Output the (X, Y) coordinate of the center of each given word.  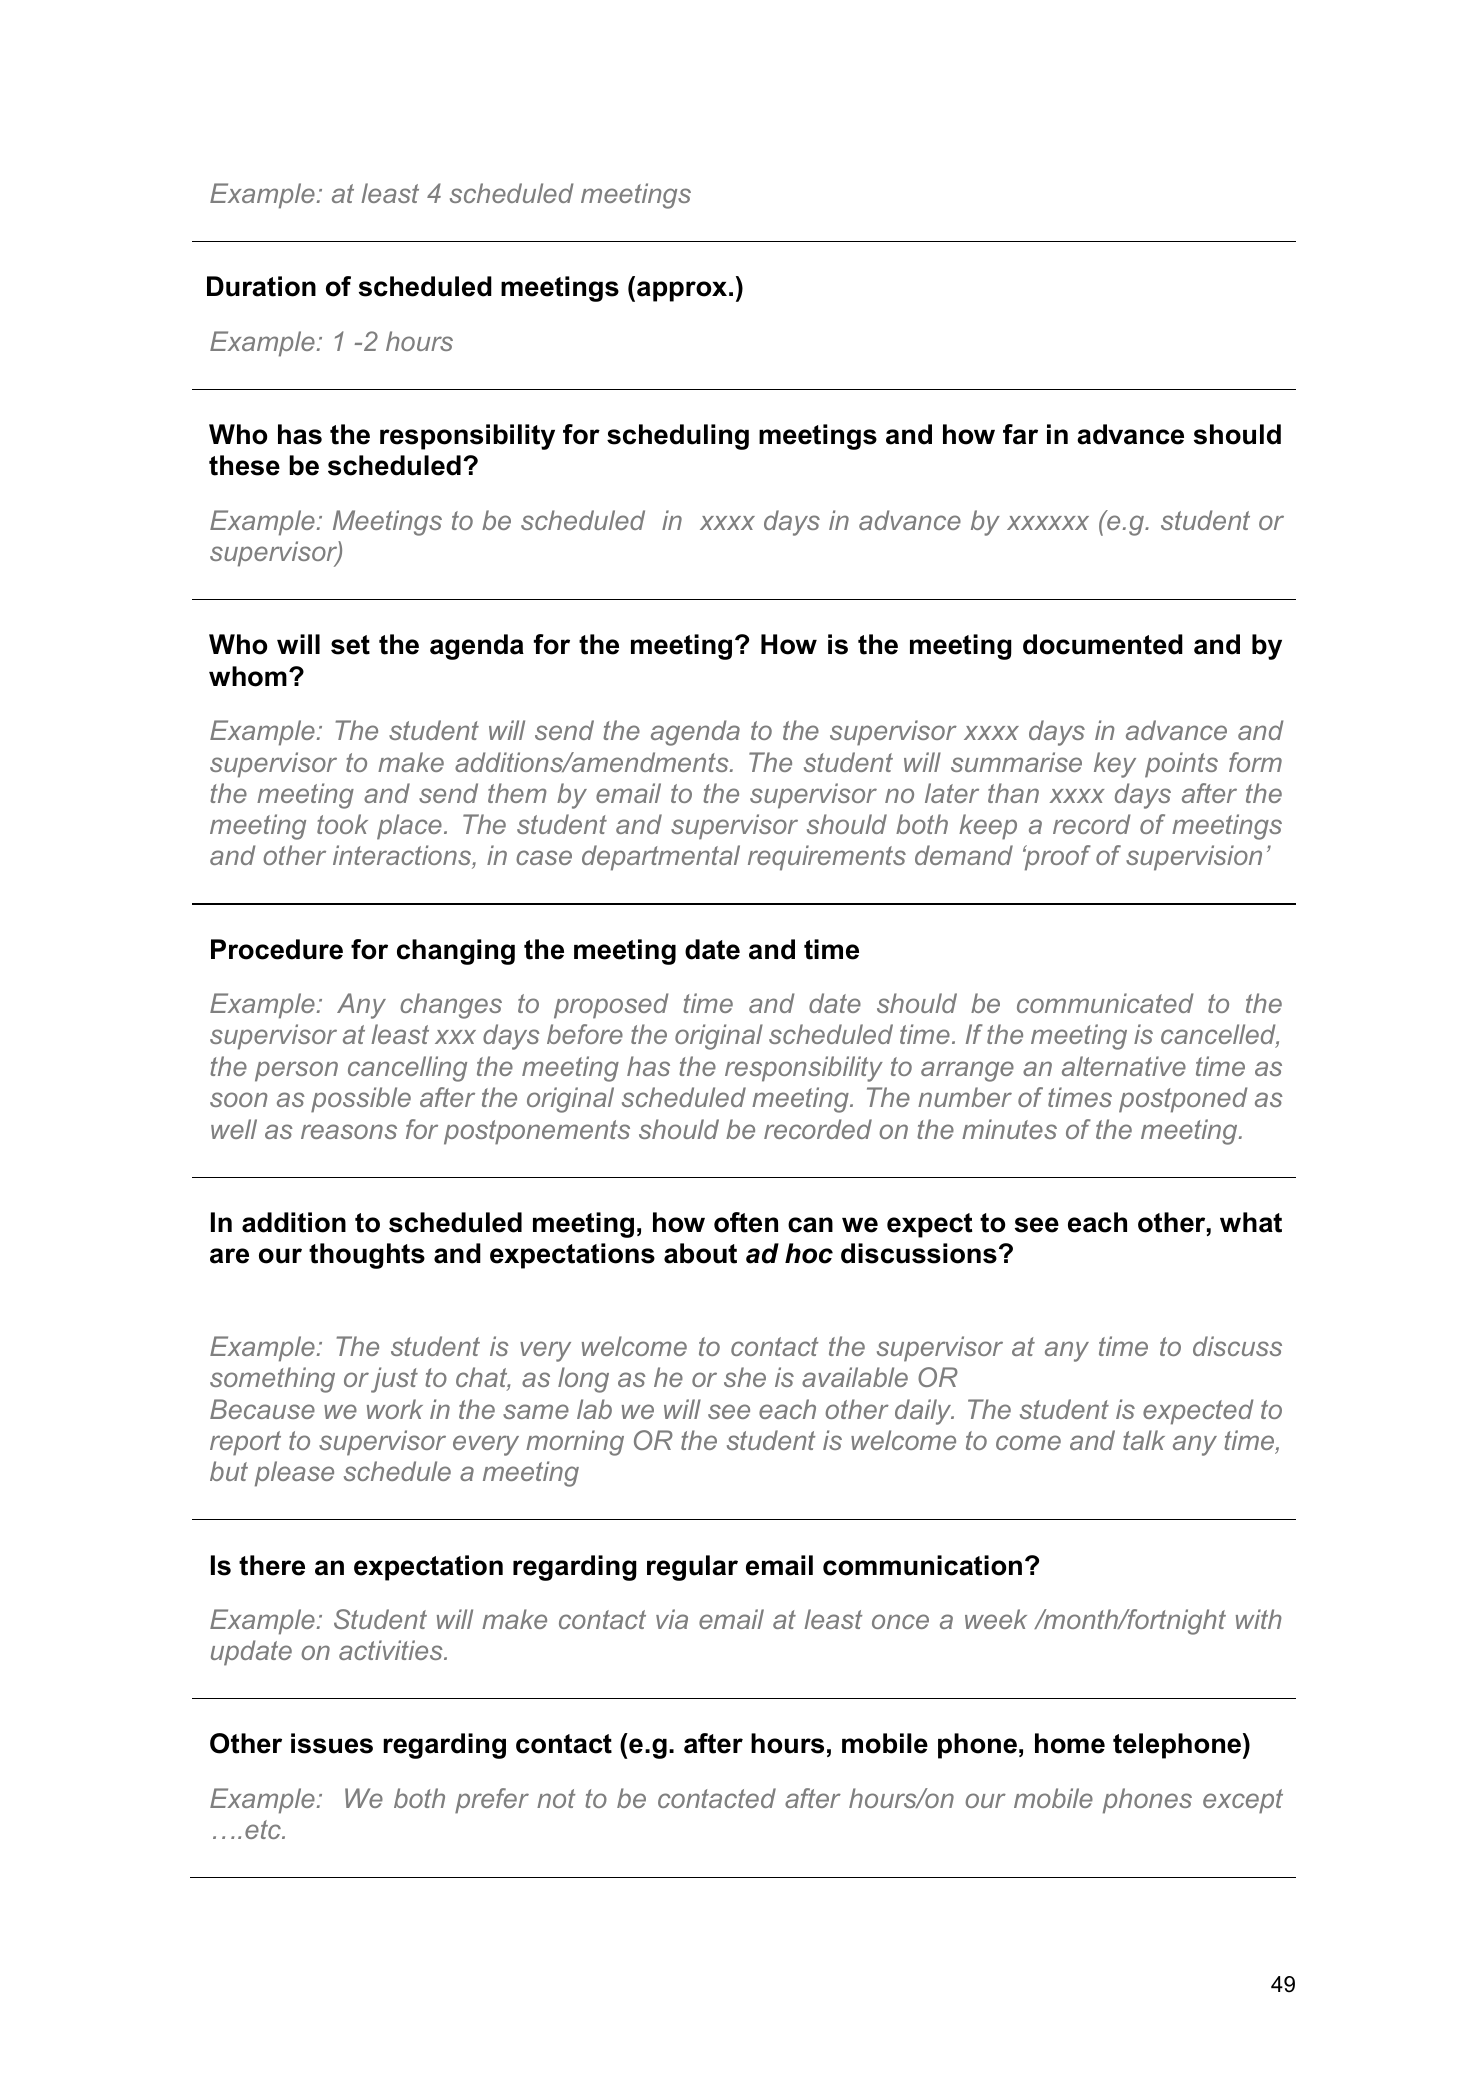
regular (692, 1568)
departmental (661, 858)
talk (1144, 1440)
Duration (261, 286)
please (294, 1474)
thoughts (367, 1256)
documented (1103, 644)
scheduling (678, 437)
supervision (1194, 858)
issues (332, 1743)
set (350, 645)
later (952, 793)
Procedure (277, 949)
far (1020, 434)
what (1251, 1222)
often (746, 1222)
